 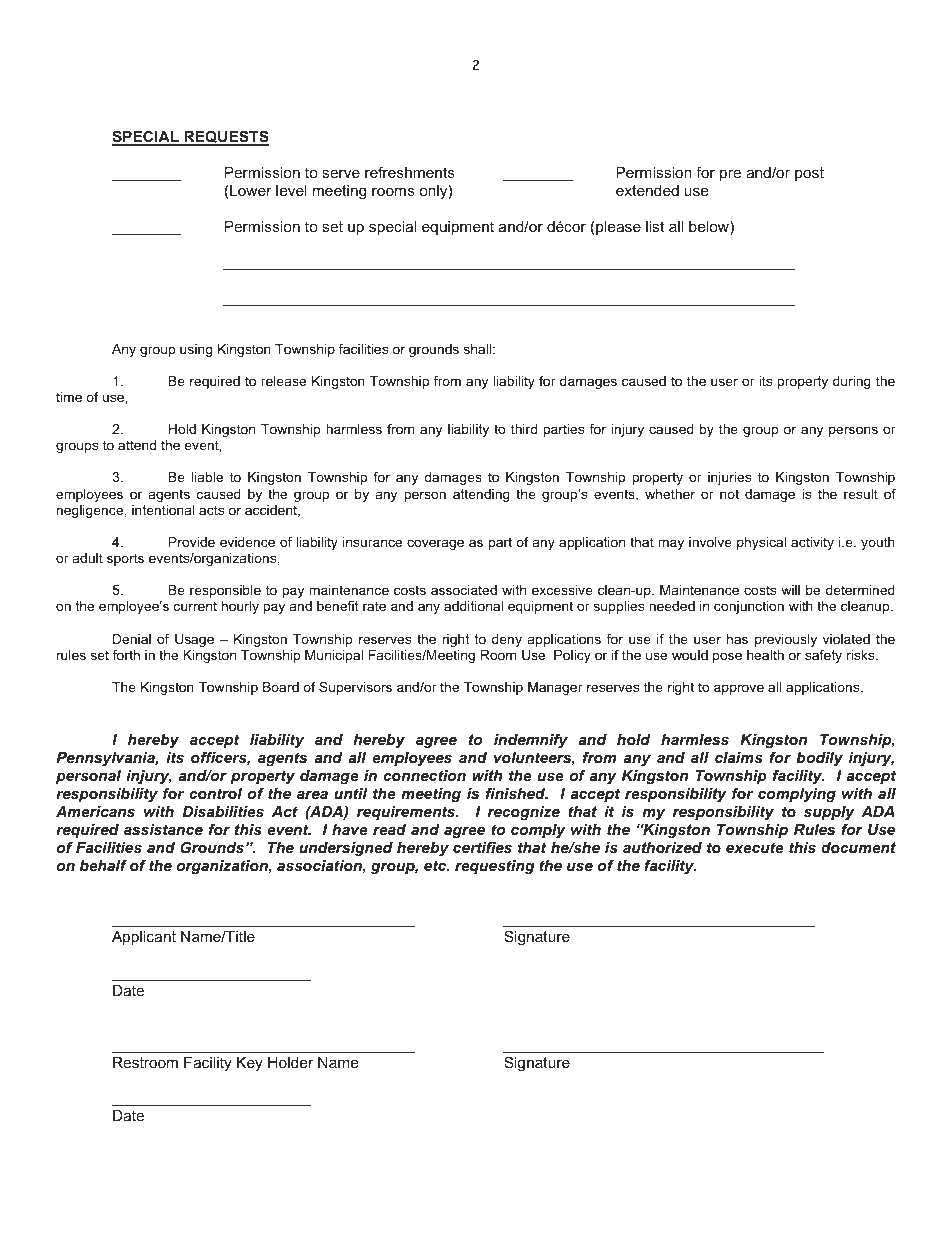 What do you see at coordinates (126, 655) in the screenshot?
I see `forth` at bounding box center [126, 655].
